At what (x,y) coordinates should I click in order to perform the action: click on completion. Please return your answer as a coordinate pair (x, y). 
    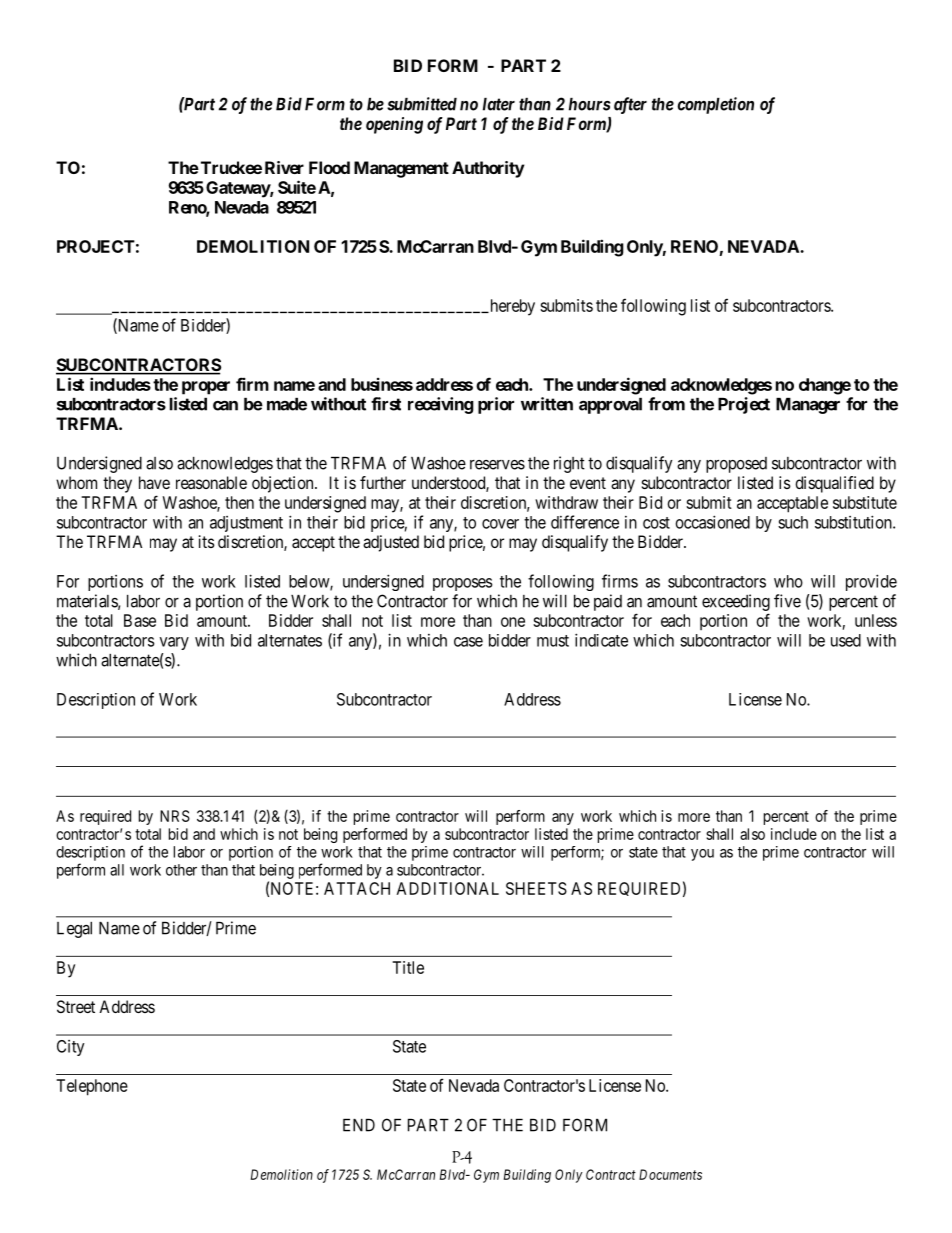
    Looking at the image, I should click on (715, 105).
